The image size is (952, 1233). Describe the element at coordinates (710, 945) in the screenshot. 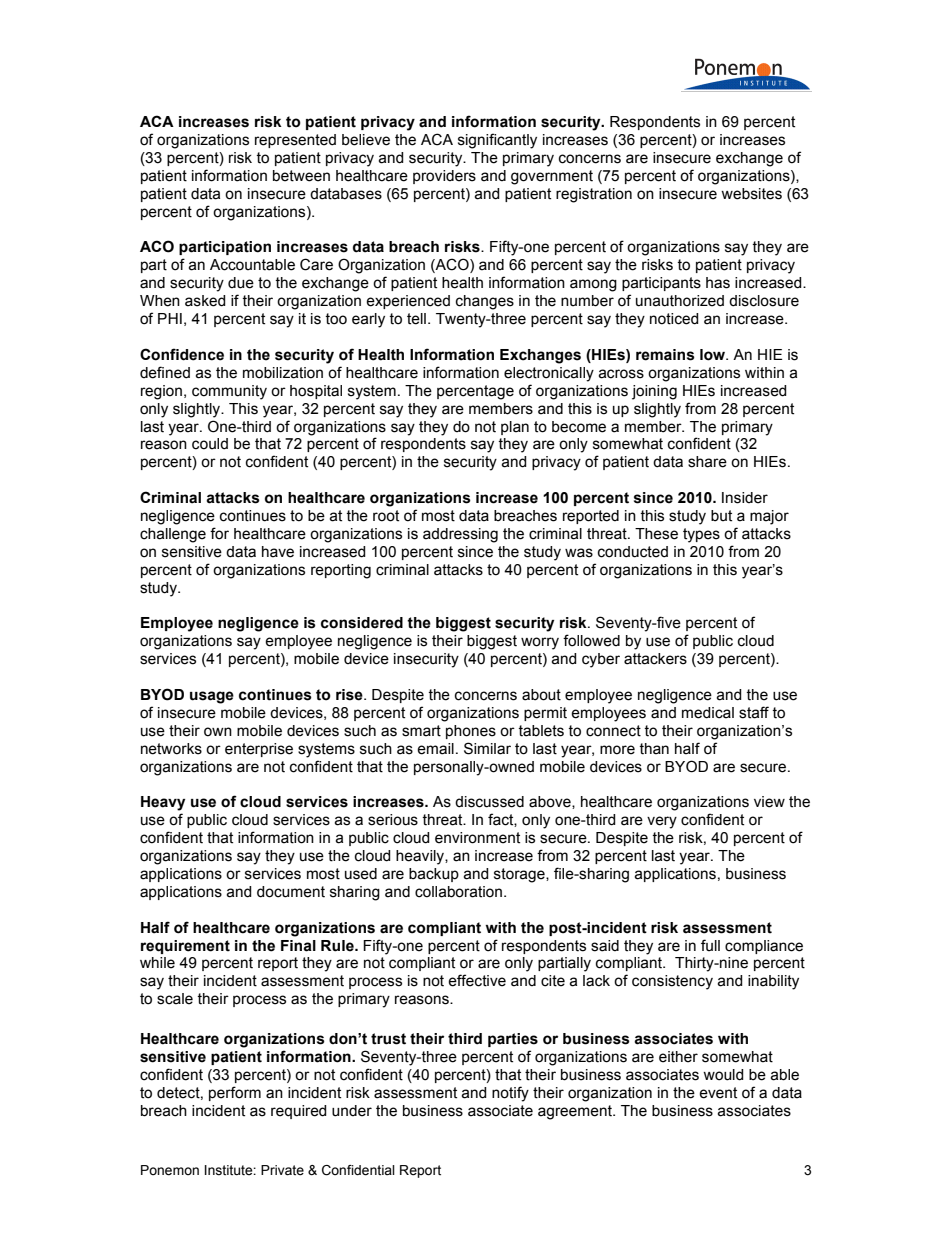

I see `full` at that location.
